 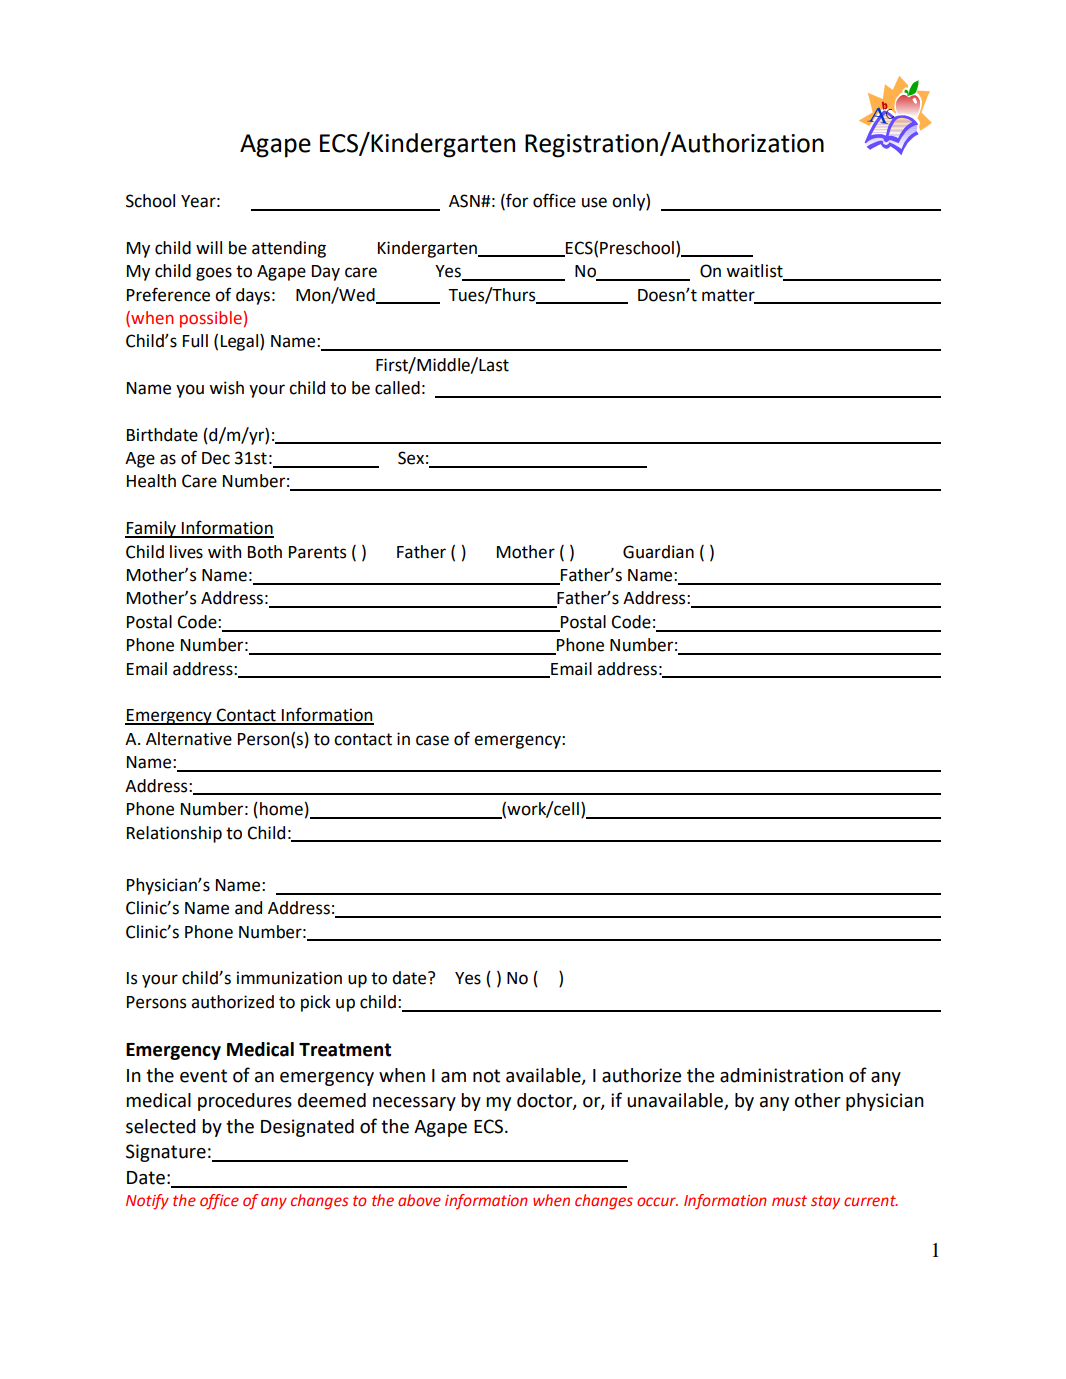 What do you see at coordinates (465, 201) in the screenshot?
I see `ASN` at bounding box center [465, 201].
